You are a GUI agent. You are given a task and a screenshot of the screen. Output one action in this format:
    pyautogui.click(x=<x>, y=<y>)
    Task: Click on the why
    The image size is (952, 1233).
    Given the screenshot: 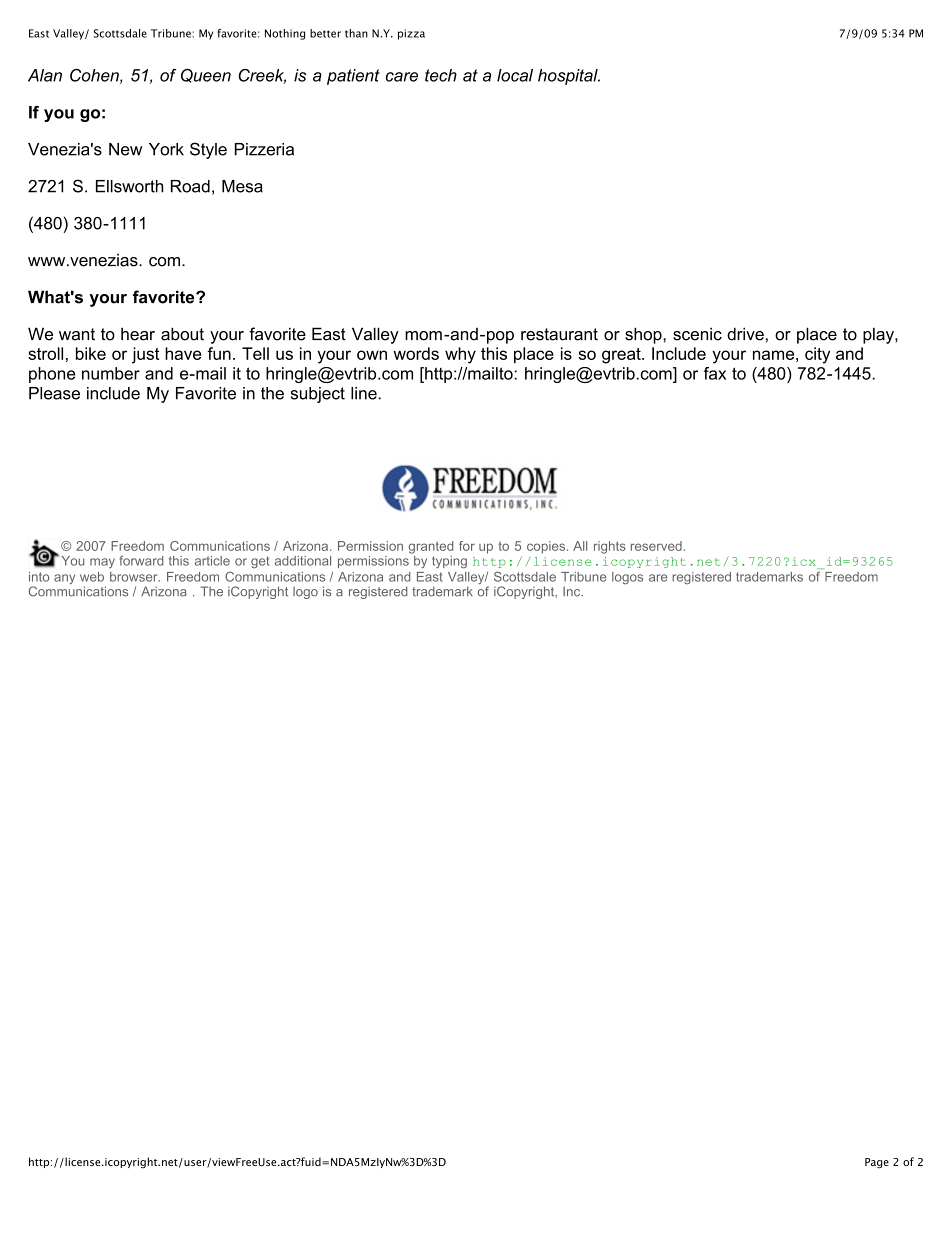 What is the action you would take?
    pyautogui.click(x=460, y=355)
